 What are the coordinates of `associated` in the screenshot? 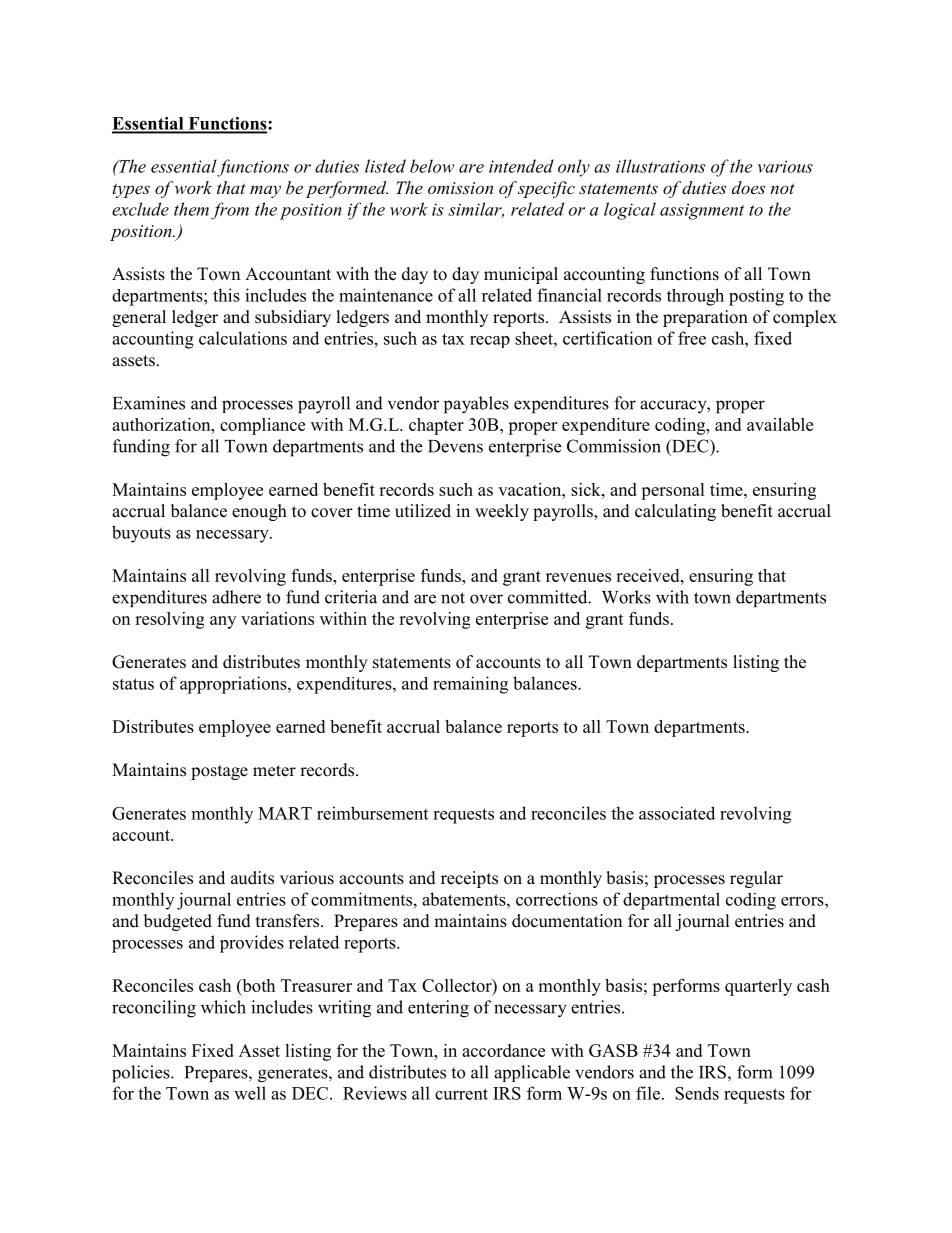 It's located at (677, 813).
